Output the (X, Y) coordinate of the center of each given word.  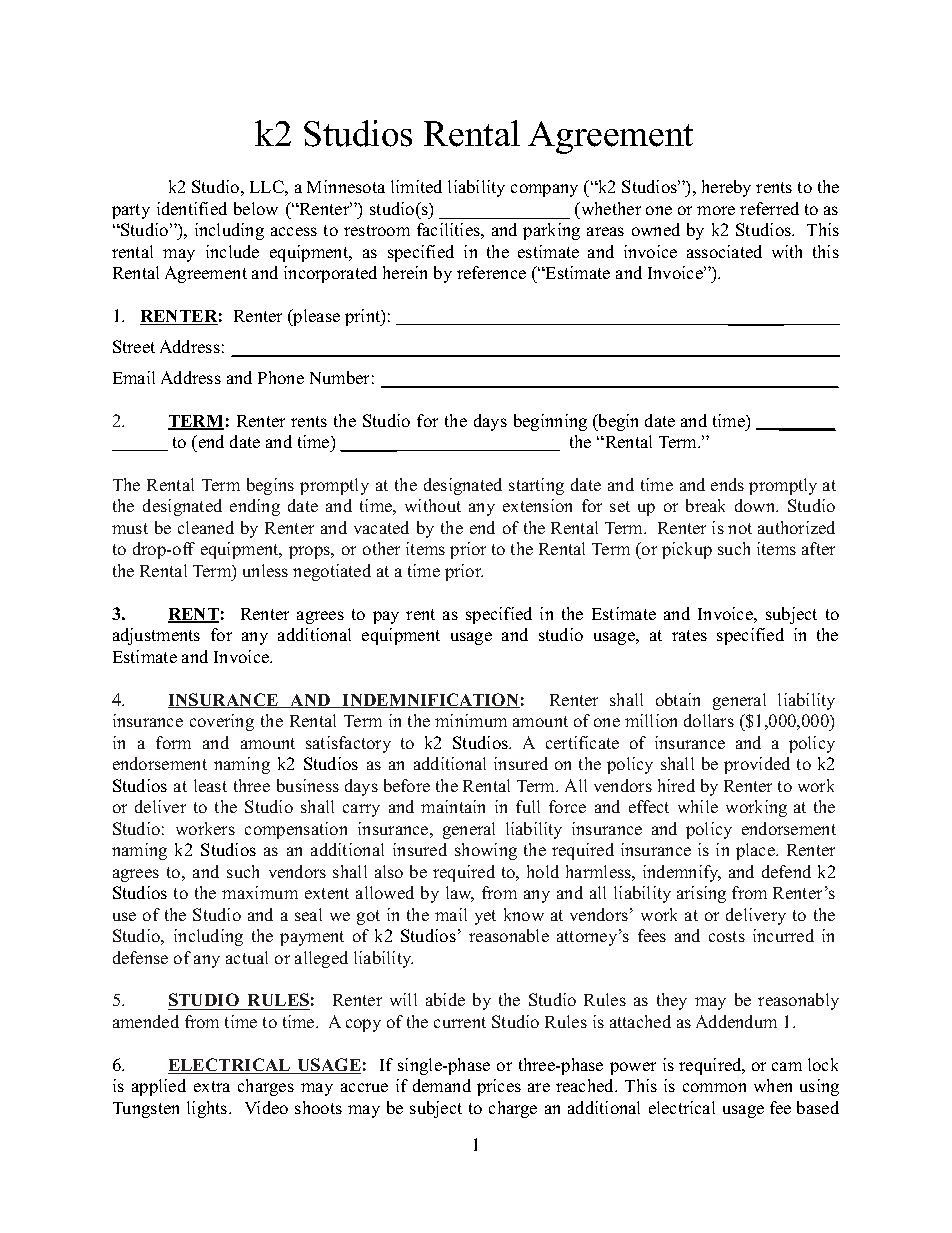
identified (192, 208)
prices (499, 1087)
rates (689, 635)
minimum (471, 720)
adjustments (156, 636)
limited (416, 186)
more (716, 210)
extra (212, 1086)
